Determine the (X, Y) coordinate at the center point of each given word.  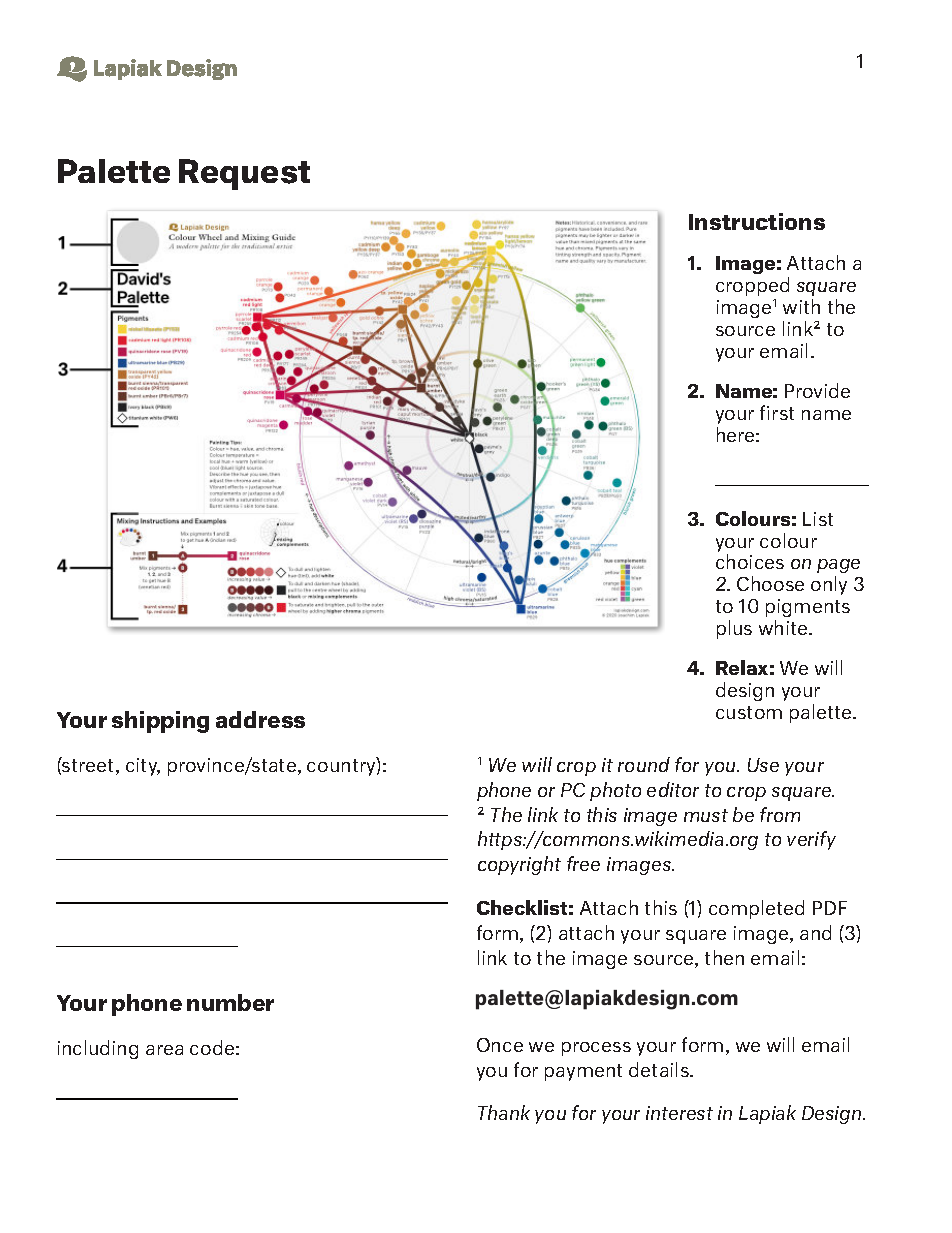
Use (763, 765)
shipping (160, 722)
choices (750, 561)
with (801, 306)
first (777, 412)
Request (244, 174)
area (164, 1050)
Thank (504, 1112)
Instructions (757, 221)
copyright (519, 865)
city (143, 767)
